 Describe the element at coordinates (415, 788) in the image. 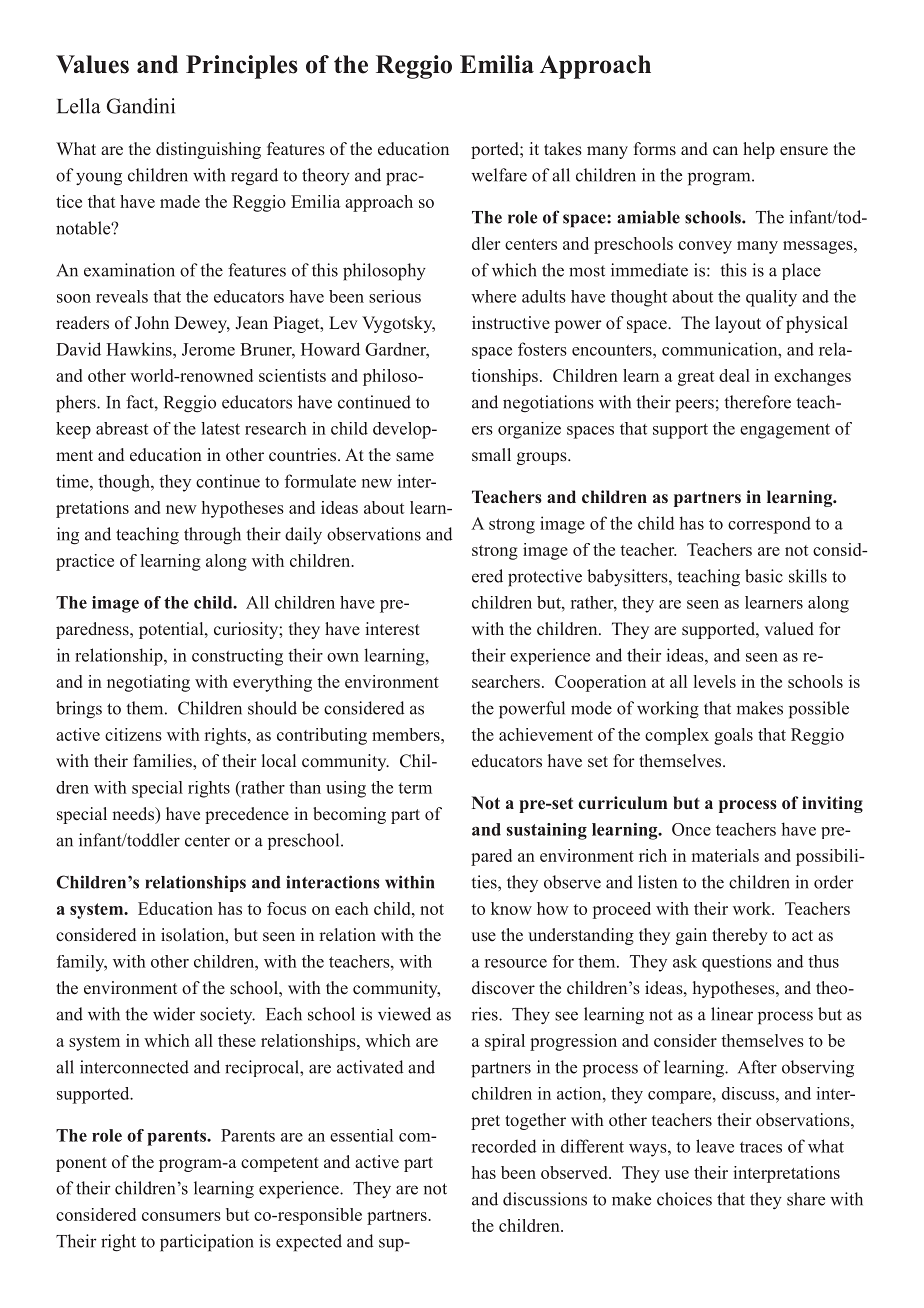

I see `term` at that location.
